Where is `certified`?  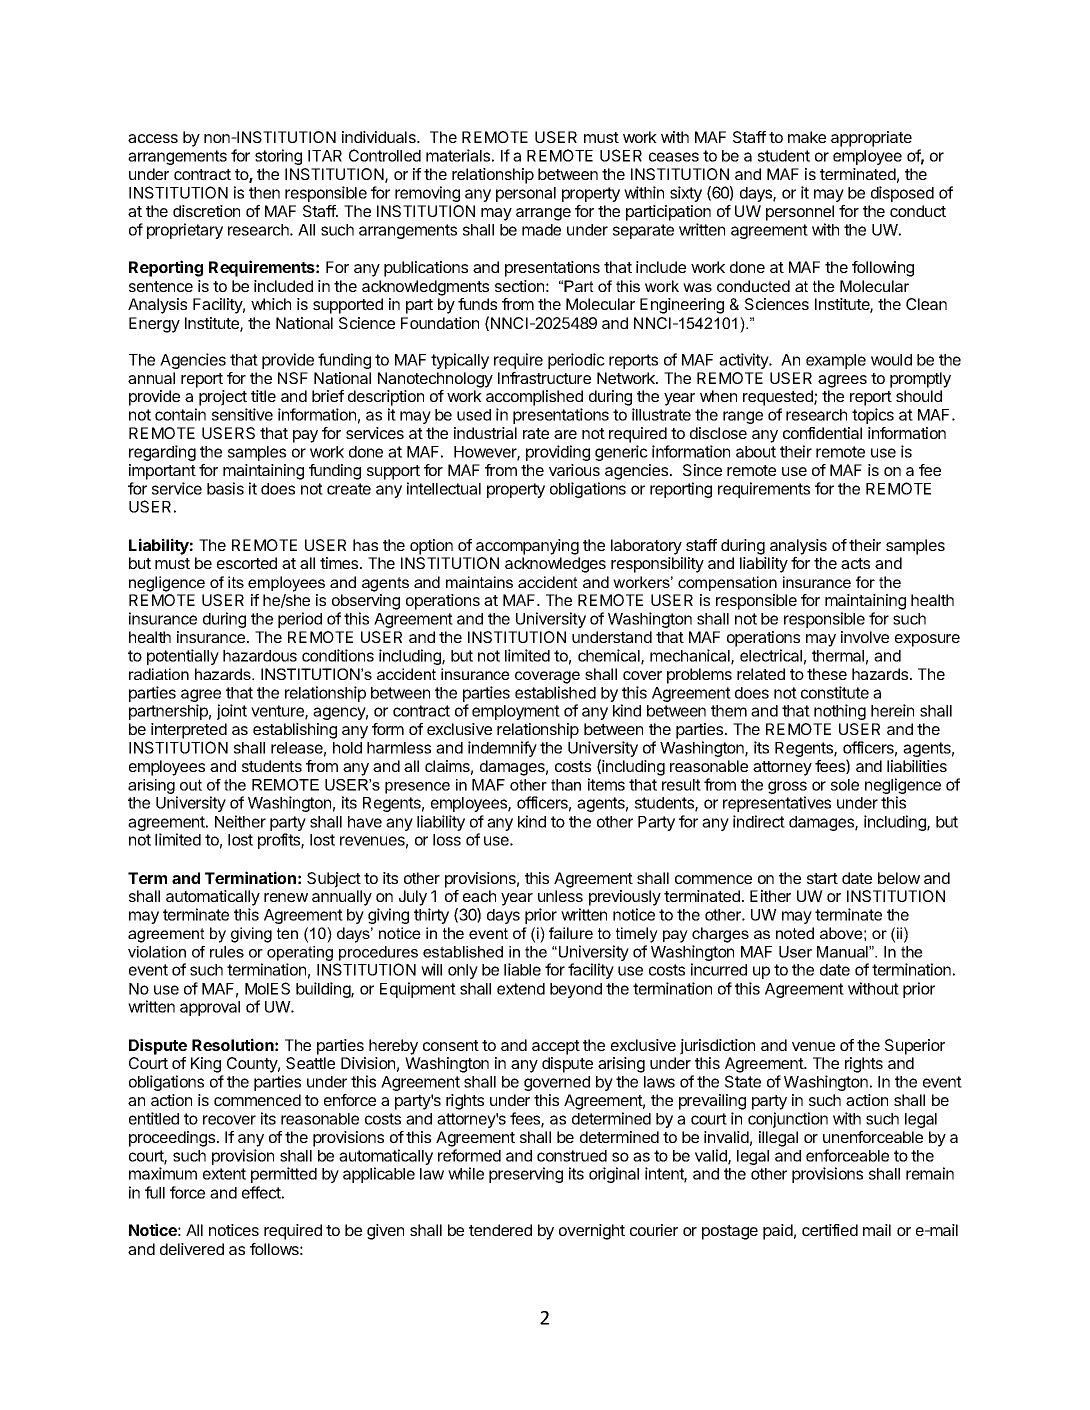 certified is located at coordinates (830, 1230).
